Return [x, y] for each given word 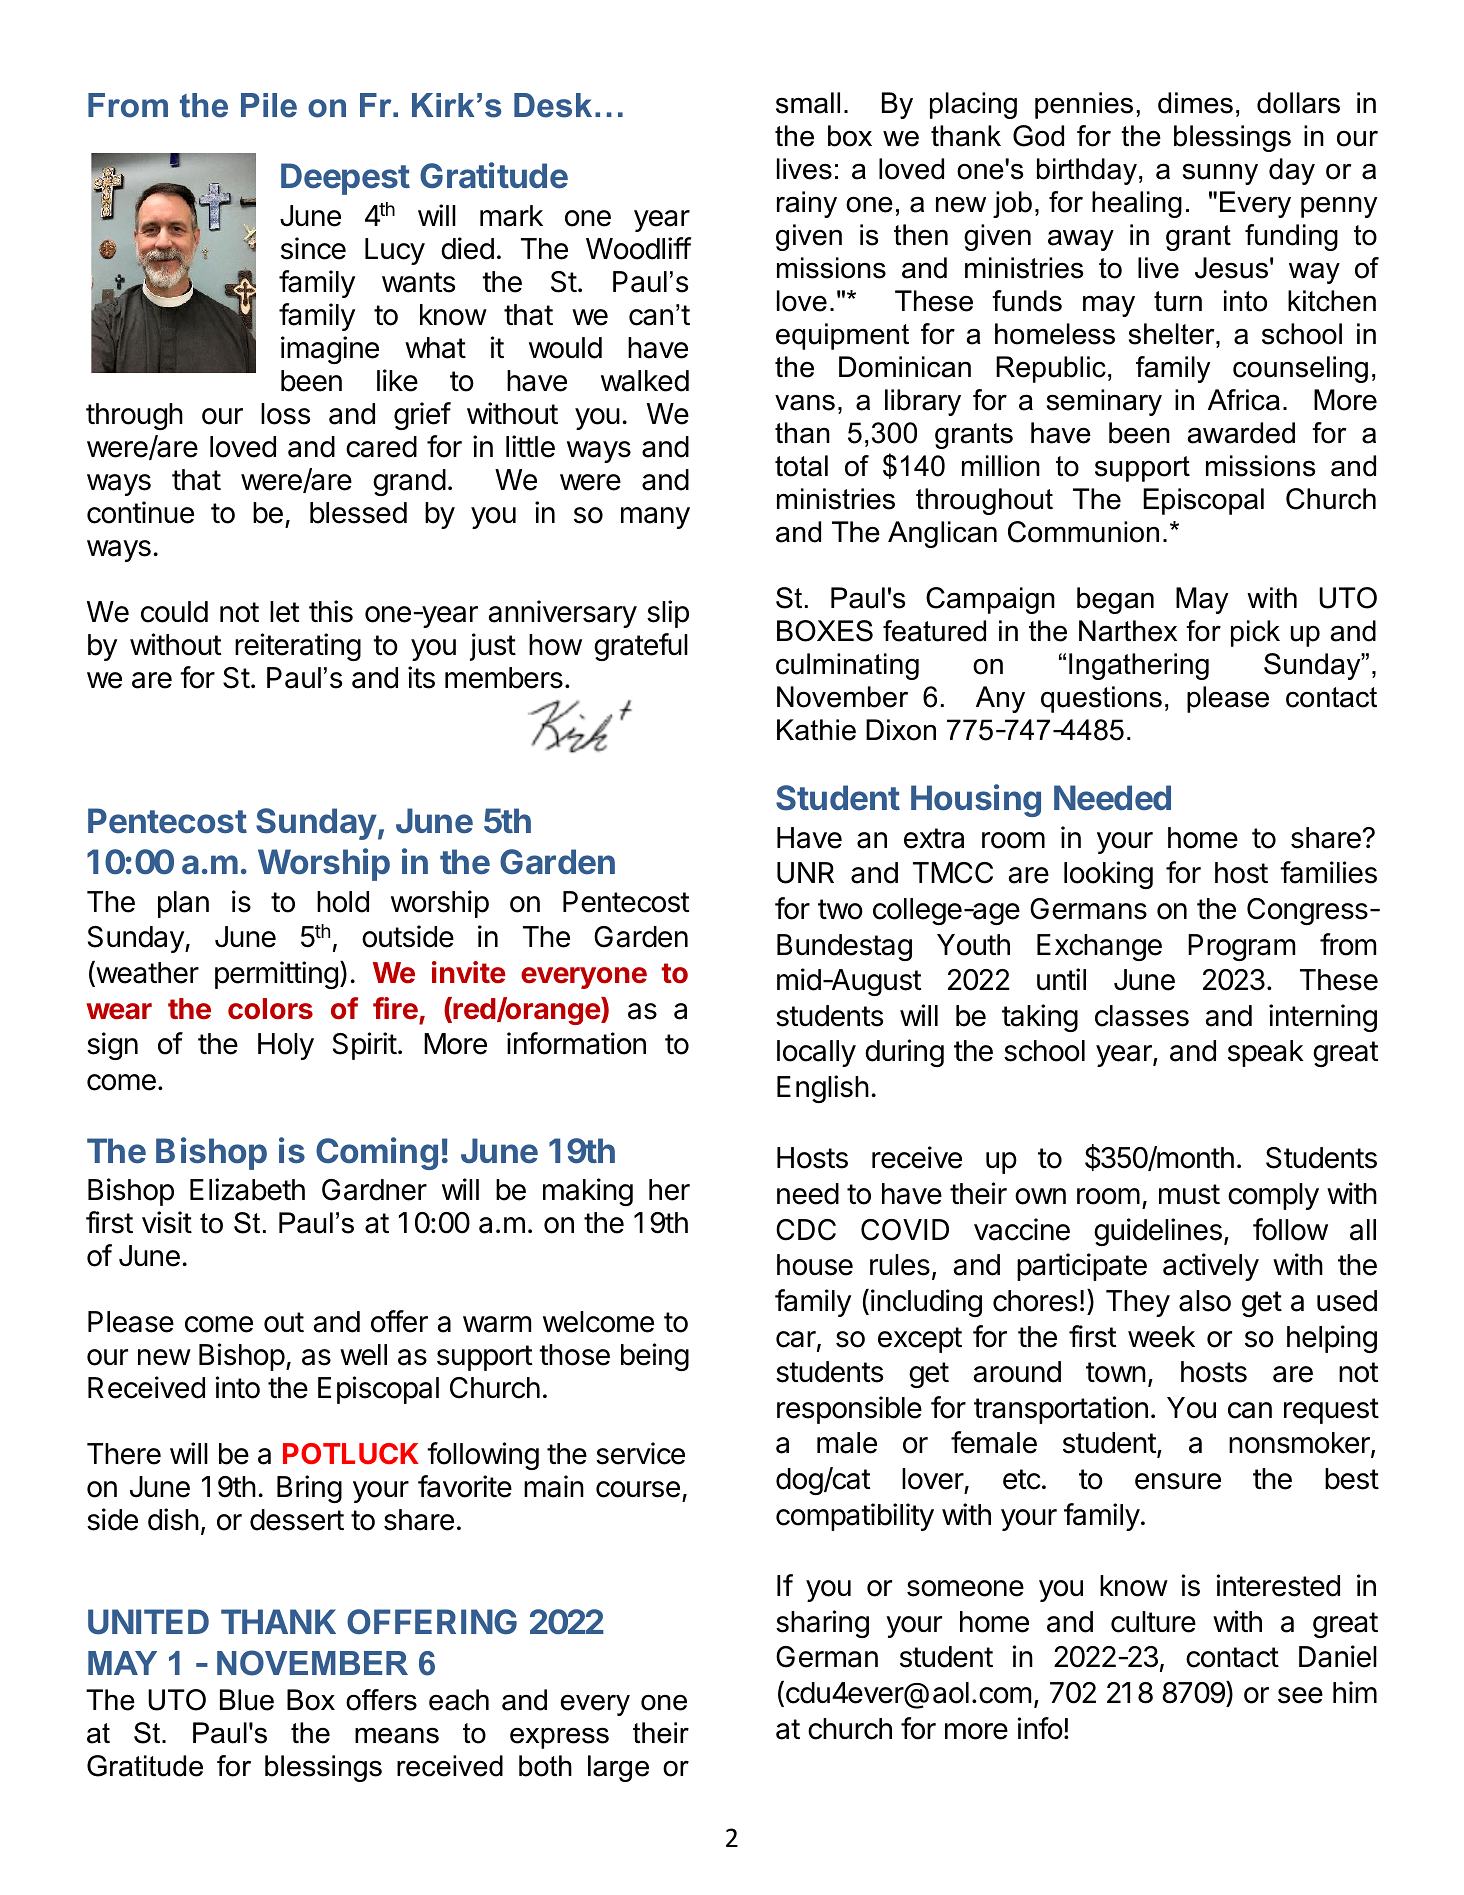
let [285, 612]
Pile [269, 105]
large [618, 1768]
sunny [1220, 174]
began [1115, 600]
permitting [276, 975]
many [655, 518]
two [840, 909]
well [363, 1355]
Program [1241, 947]
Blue [247, 1700]
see [1300, 1695]
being [655, 1357]
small [808, 103]
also [1205, 1301]
